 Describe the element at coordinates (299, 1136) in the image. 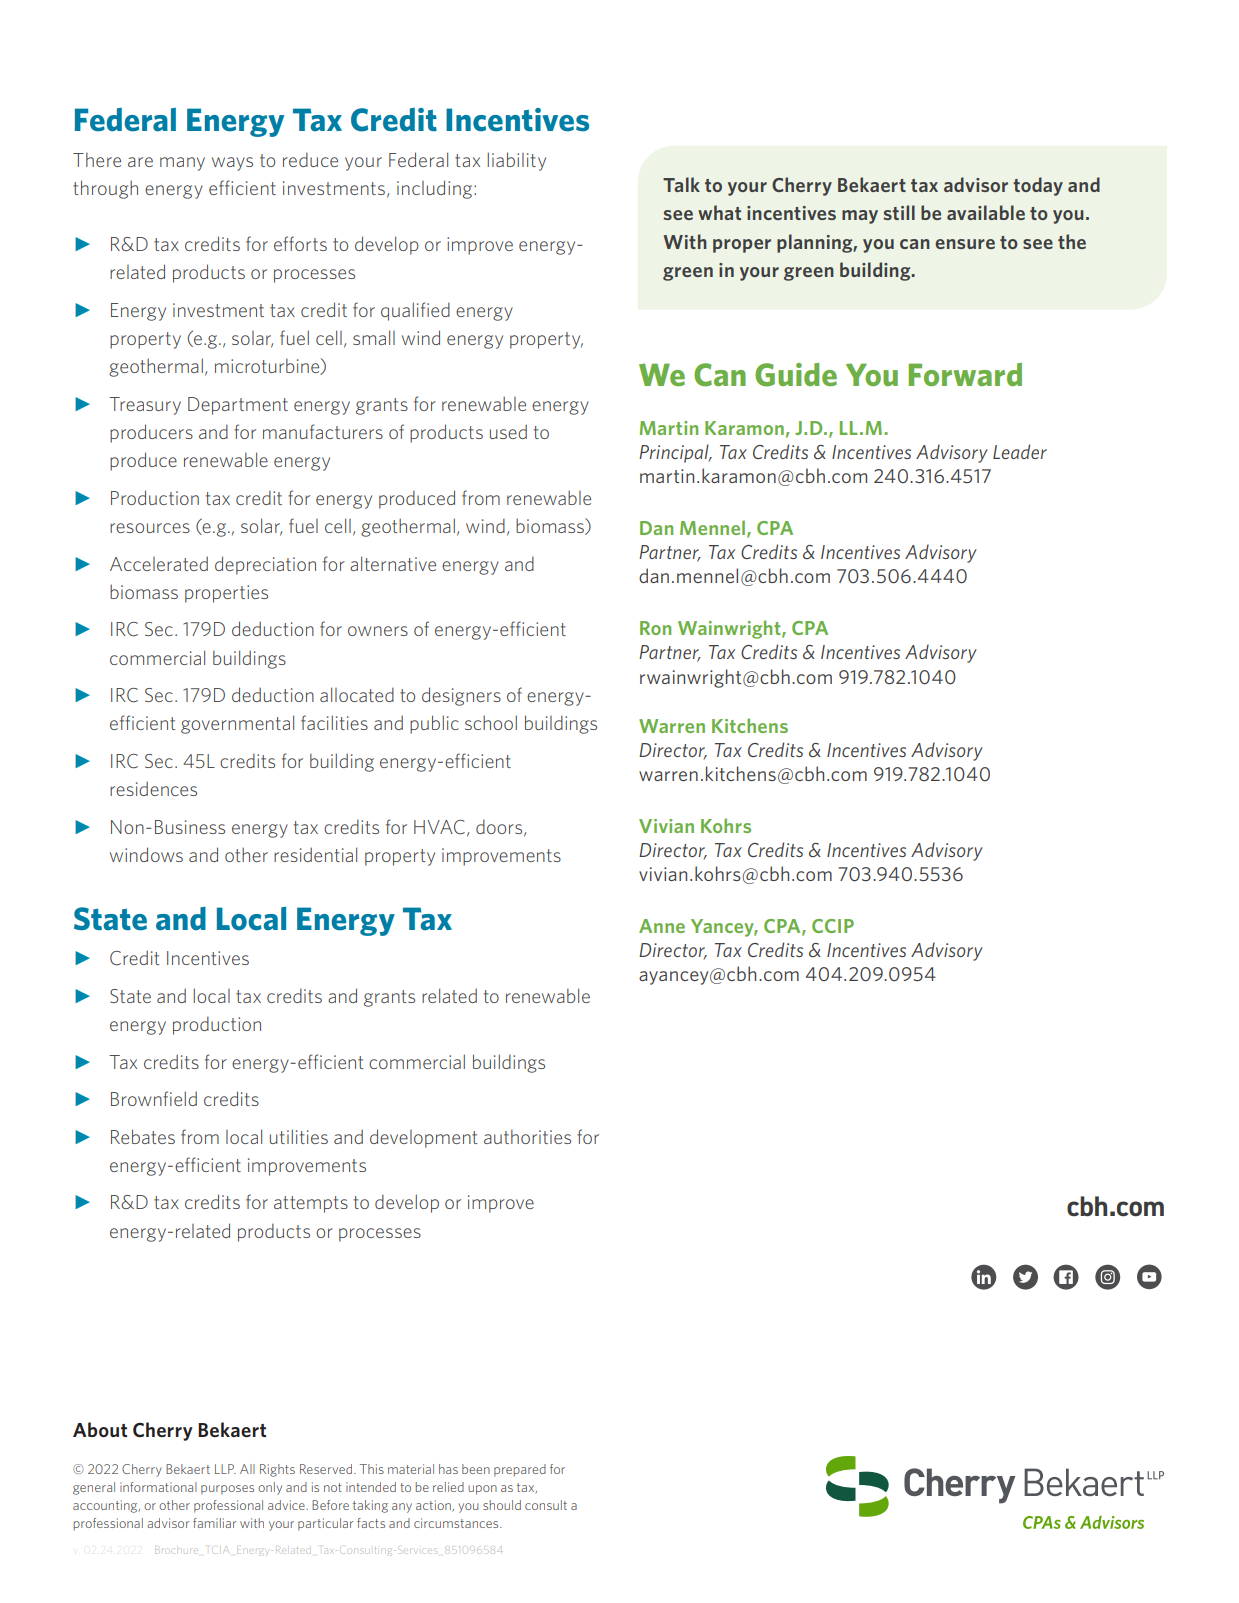

I see `utilities` at that location.
